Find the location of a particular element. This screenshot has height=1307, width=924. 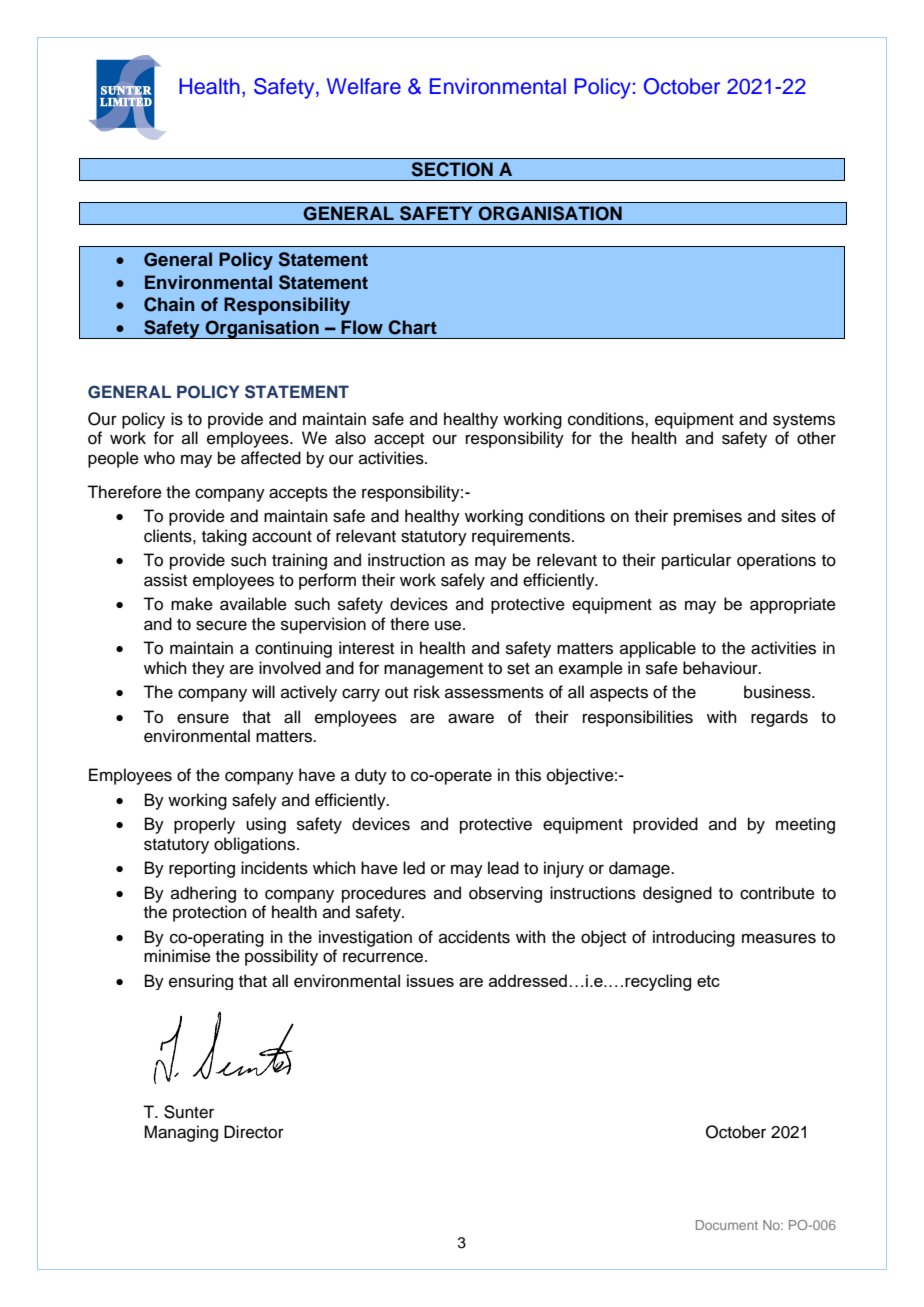

systems is located at coordinates (804, 421).
